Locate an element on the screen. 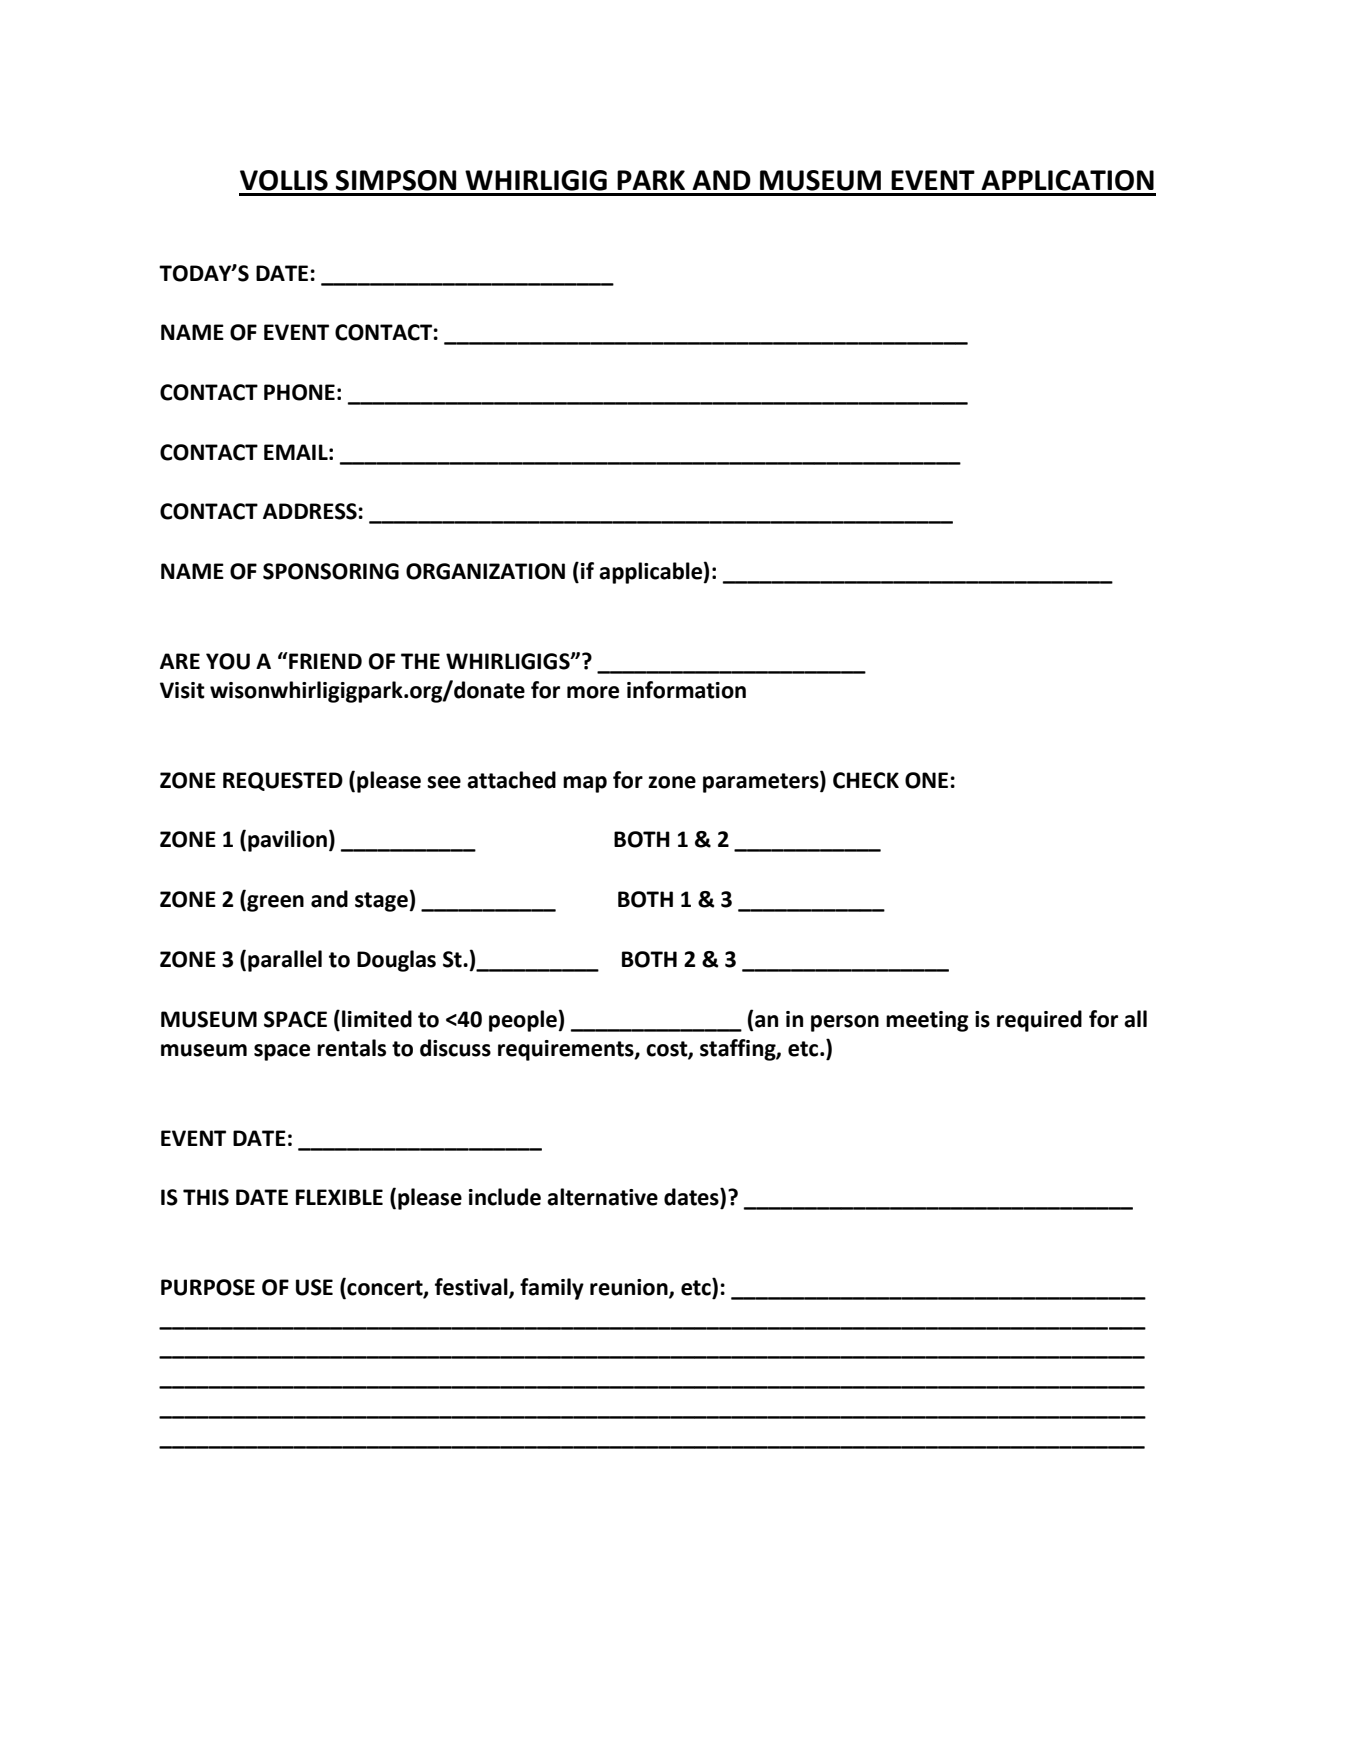  SIMPSON is located at coordinates (396, 180).
